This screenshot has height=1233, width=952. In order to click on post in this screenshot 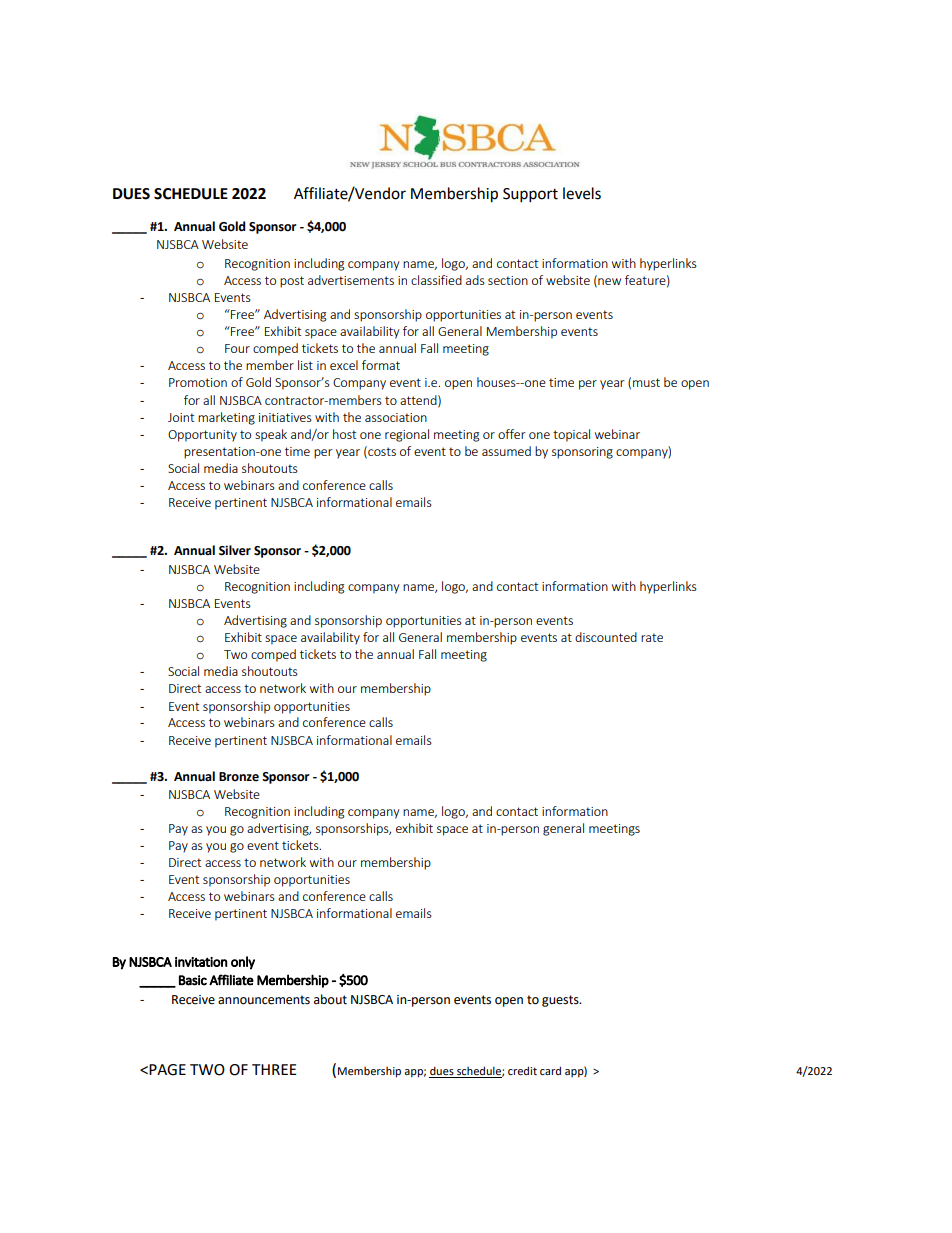, I will do `click(292, 282)`.
